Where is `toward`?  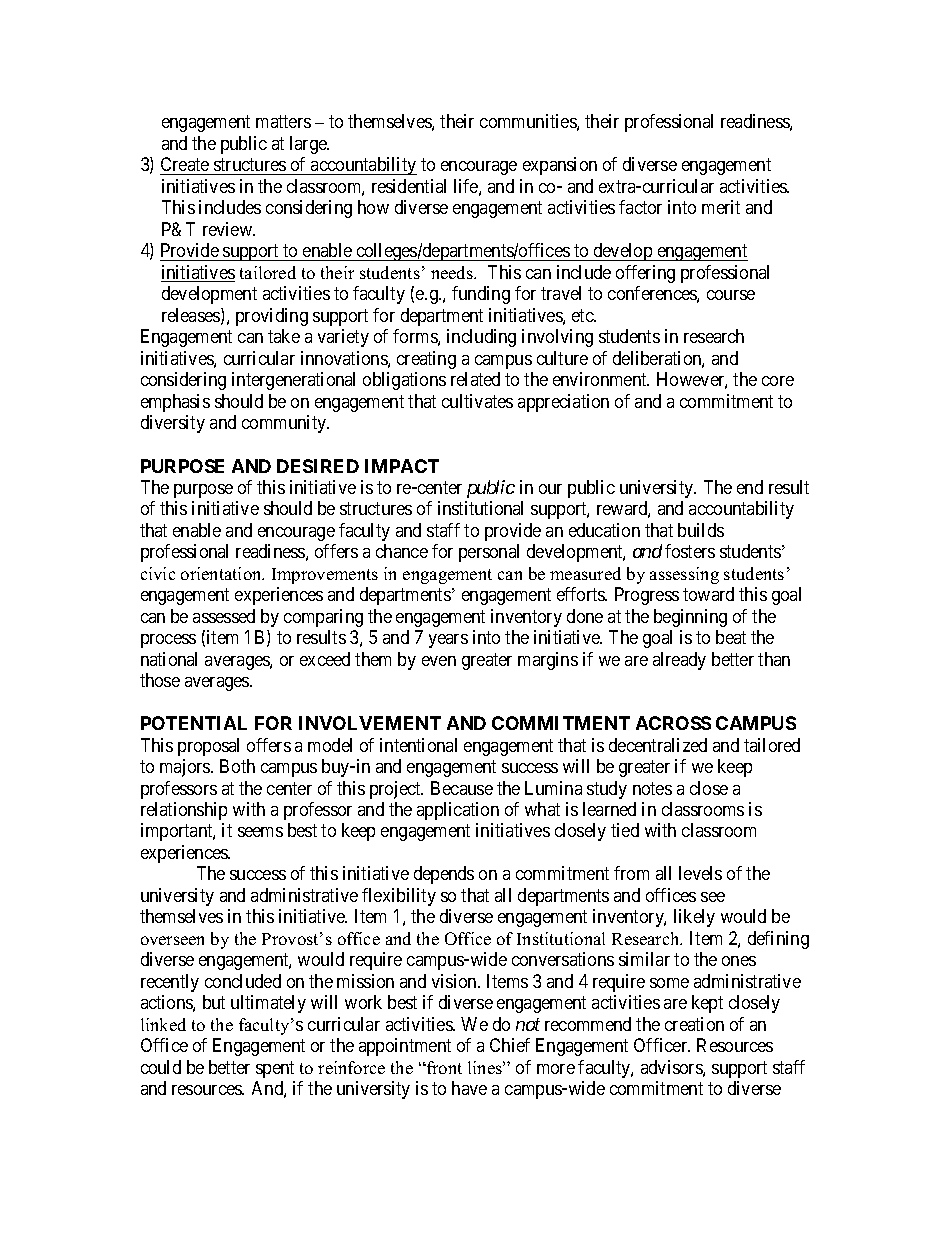
toward is located at coordinates (708, 594).
